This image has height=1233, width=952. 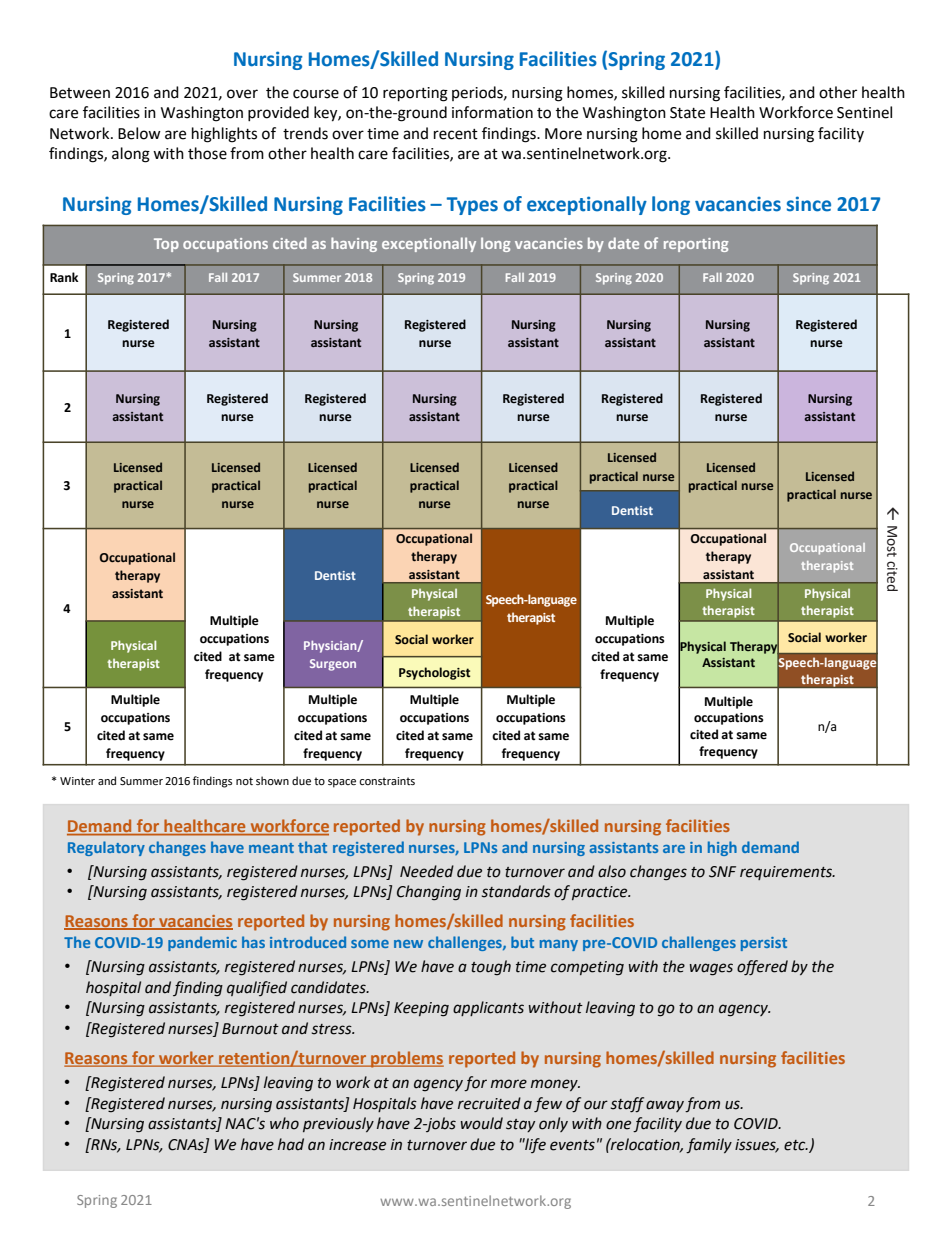 What do you see at coordinates (77, 781) in the image?
I see `Winter` at bounding box center [77, 781].
